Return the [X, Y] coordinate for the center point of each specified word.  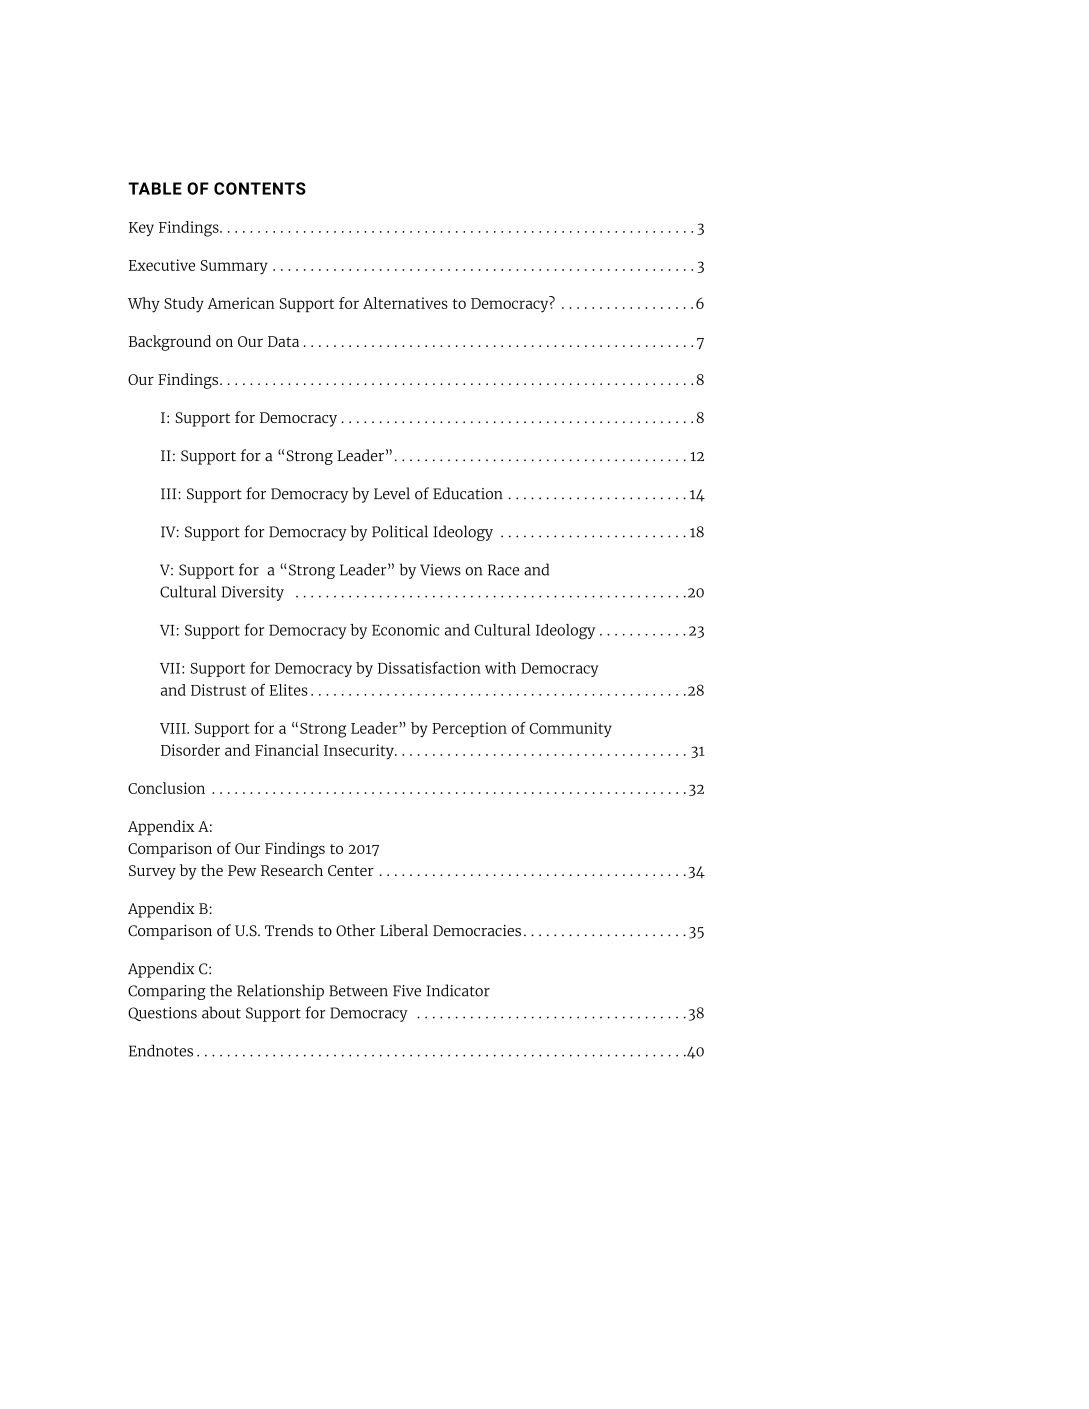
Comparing [167, 992]
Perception [469, 729]
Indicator [458, 990]
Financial [287, 750]
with [500, 668]
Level [392, 493]
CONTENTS [260, 188]
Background [170, 343]
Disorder [190, 750]
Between [358, 991]
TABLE [155, 188]
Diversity [253, 593]
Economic [405, 630]
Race [503, 570]
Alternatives [405, 303]
